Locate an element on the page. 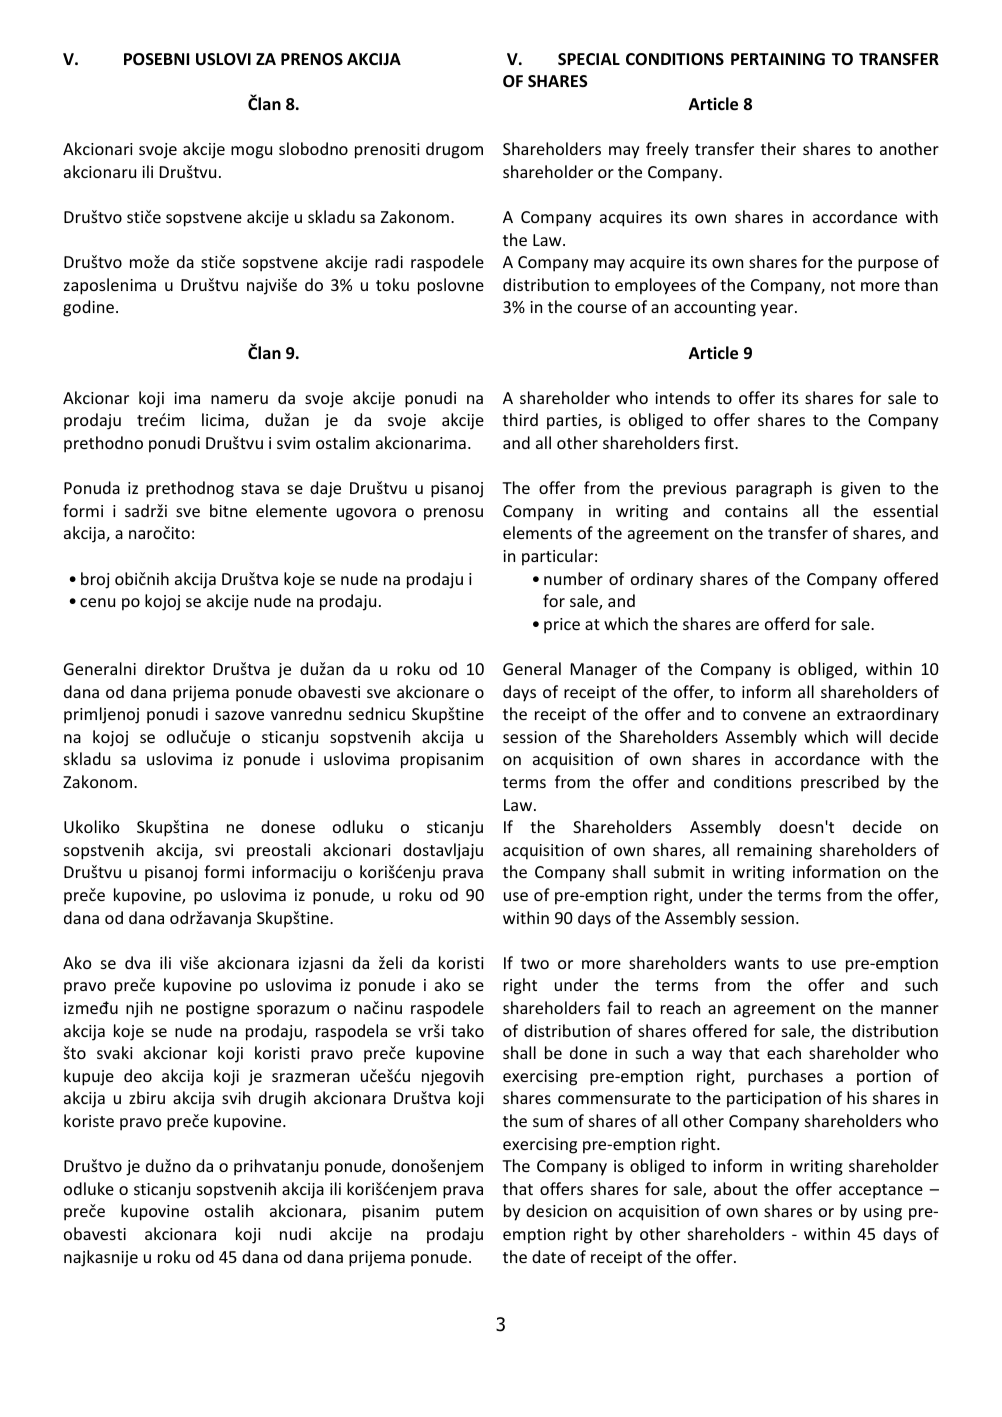 The image size is (1002, 1417). deo is located at coordinates (138, 1075).
